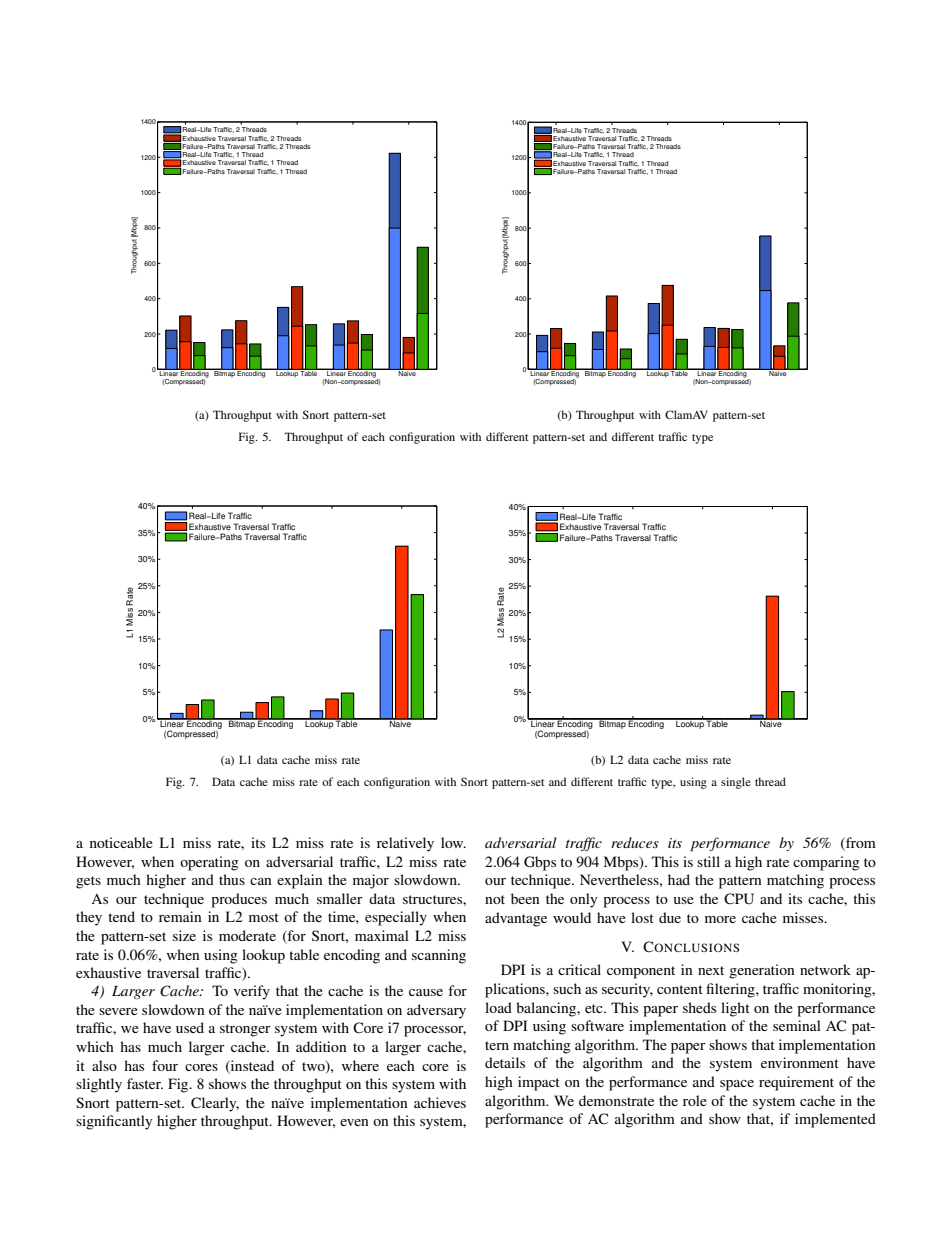 The height and width of the screenshot is (1233, 952). What do you see at coordinates (121, 842) in the screenshot?
I see `noticeable` at bounding box center [121, 842].
